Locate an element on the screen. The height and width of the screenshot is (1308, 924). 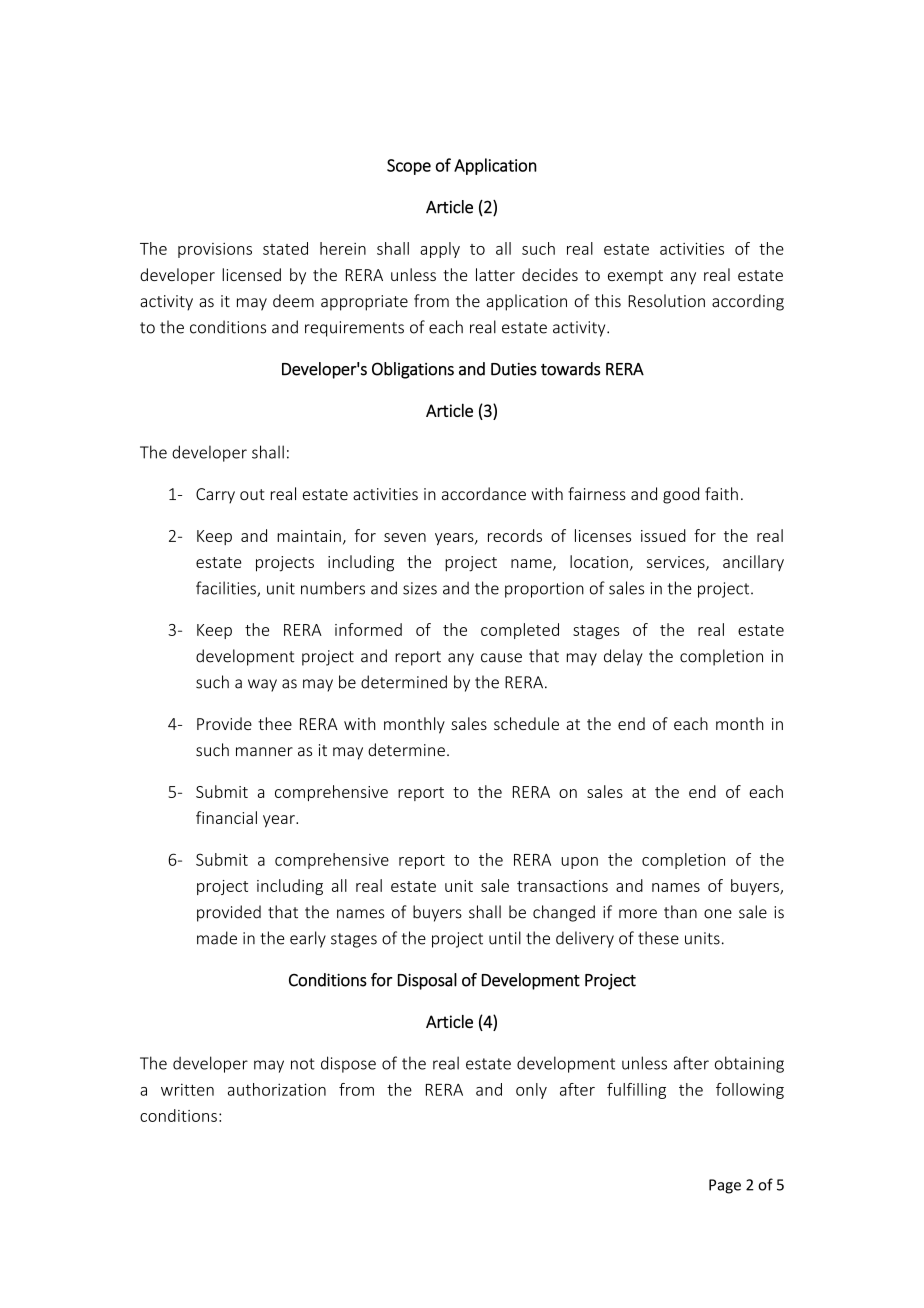
only is located at coordinates (531, 1091).
